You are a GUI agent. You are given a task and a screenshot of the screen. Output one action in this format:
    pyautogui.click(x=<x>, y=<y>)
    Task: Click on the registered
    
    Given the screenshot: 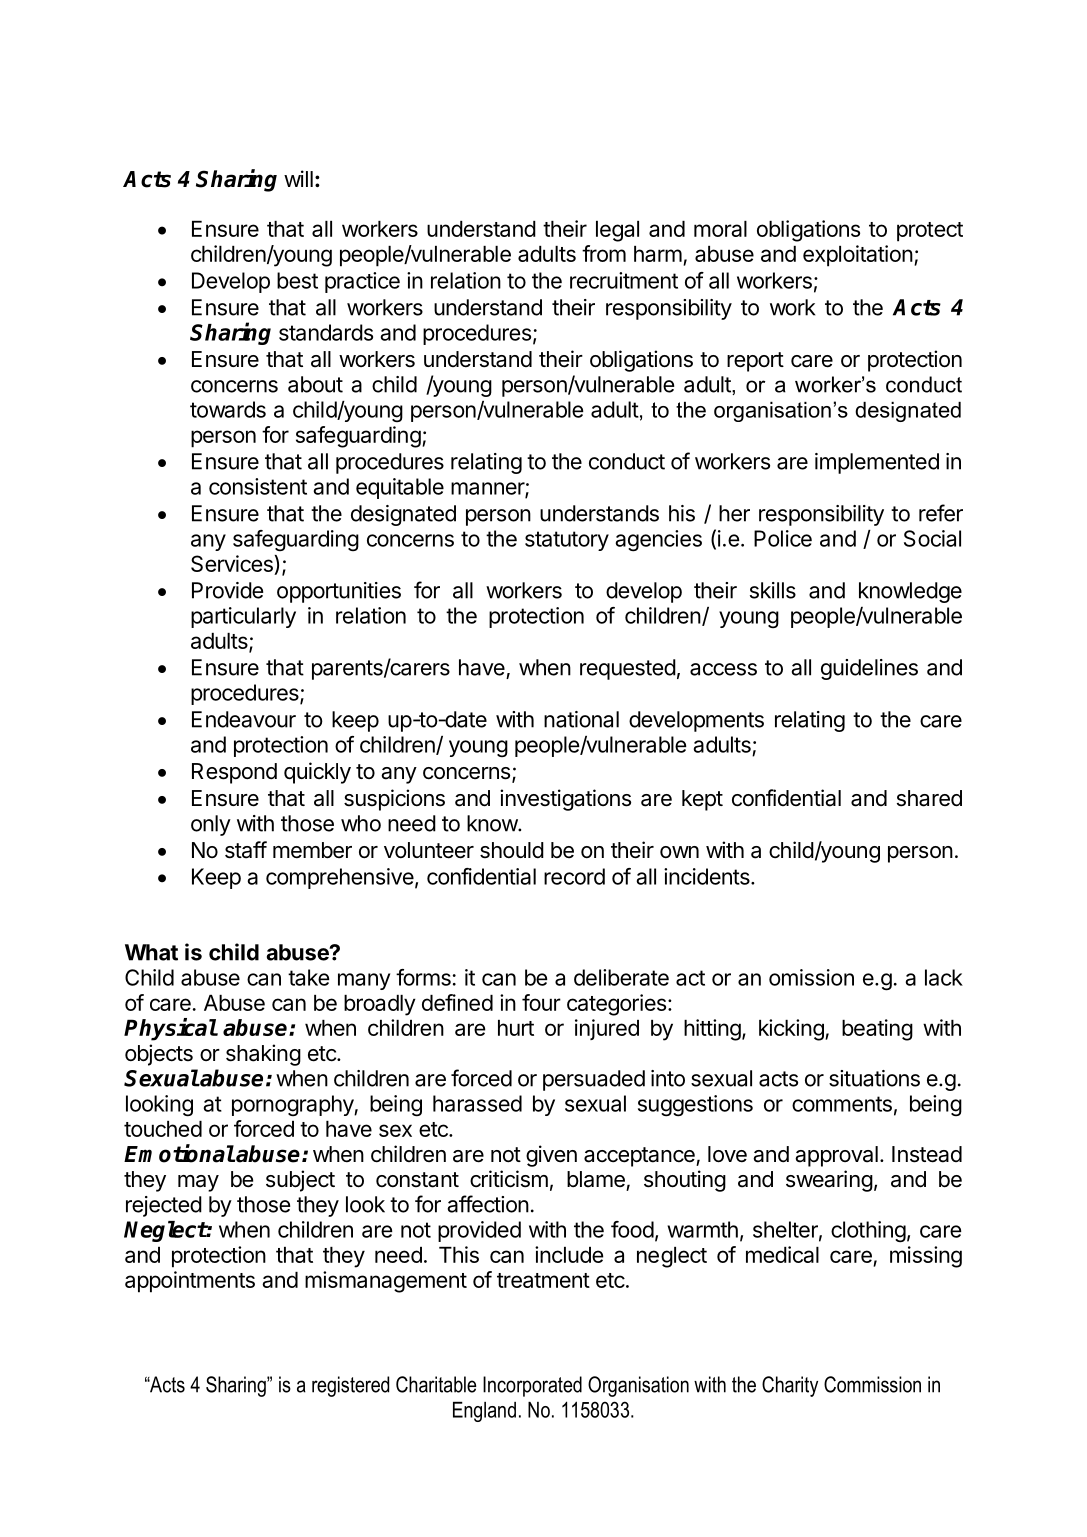 What is the action you would take?
    pyautogui.click(x=350, y=1386)
